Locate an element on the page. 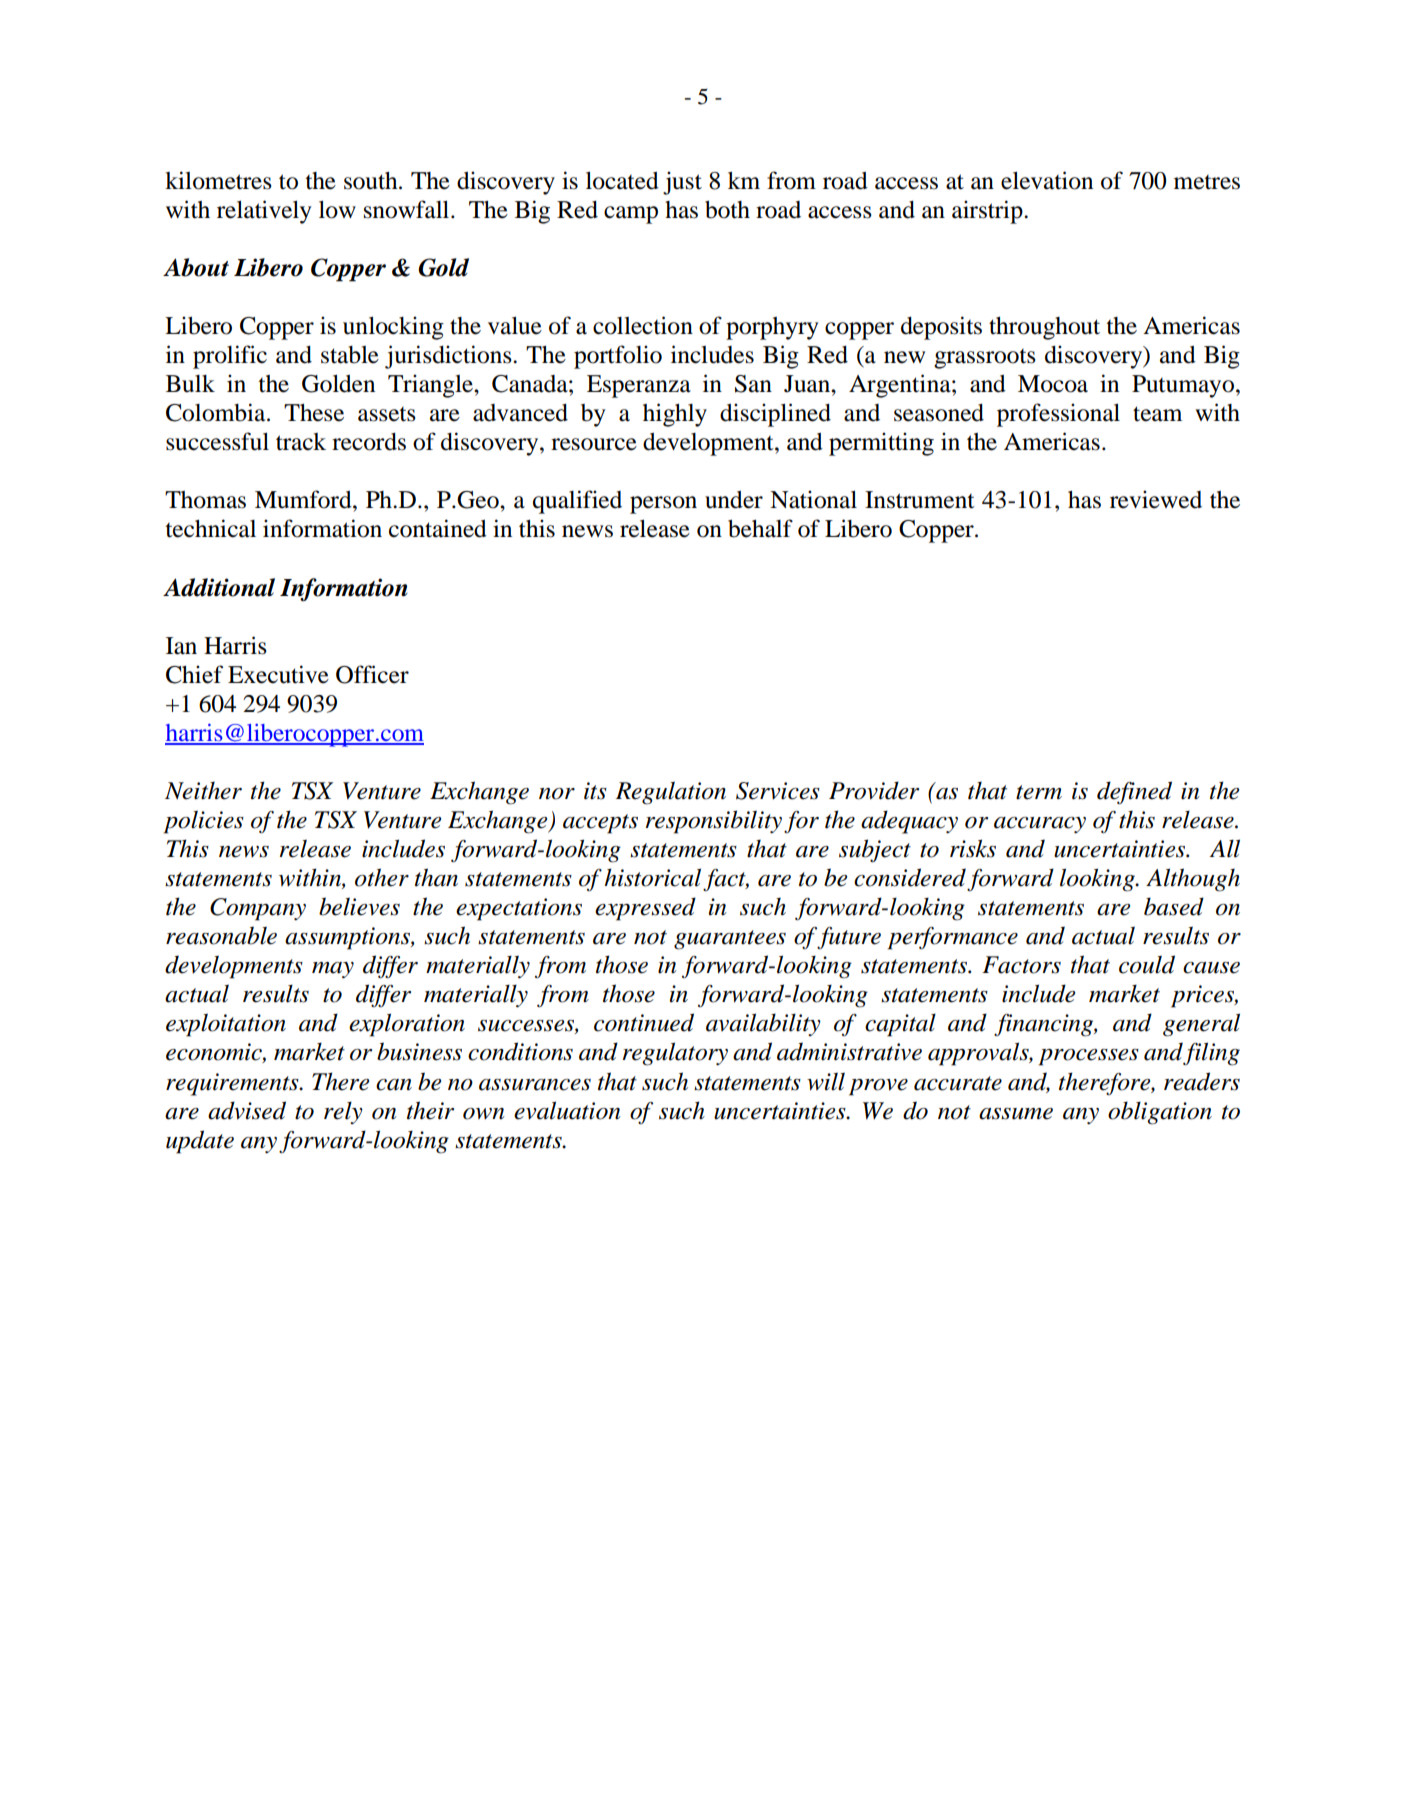  person is located at coordinates (663, 505).
